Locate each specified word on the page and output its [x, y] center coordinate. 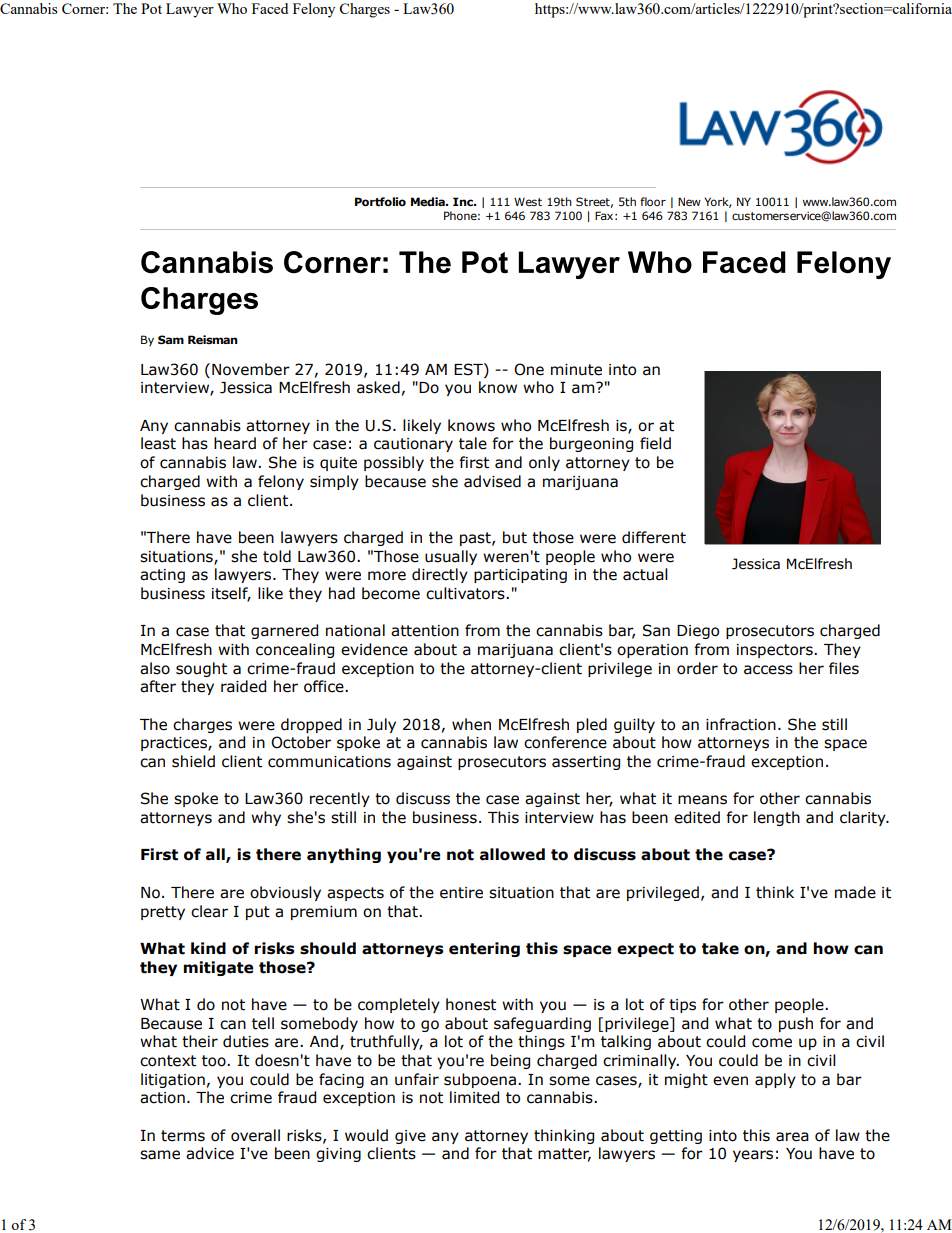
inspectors [776, 651]
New [689, 201]
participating [520, 576]
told [277, 556]
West [528, 201]
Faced [270, 8]
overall [255, 1135]
